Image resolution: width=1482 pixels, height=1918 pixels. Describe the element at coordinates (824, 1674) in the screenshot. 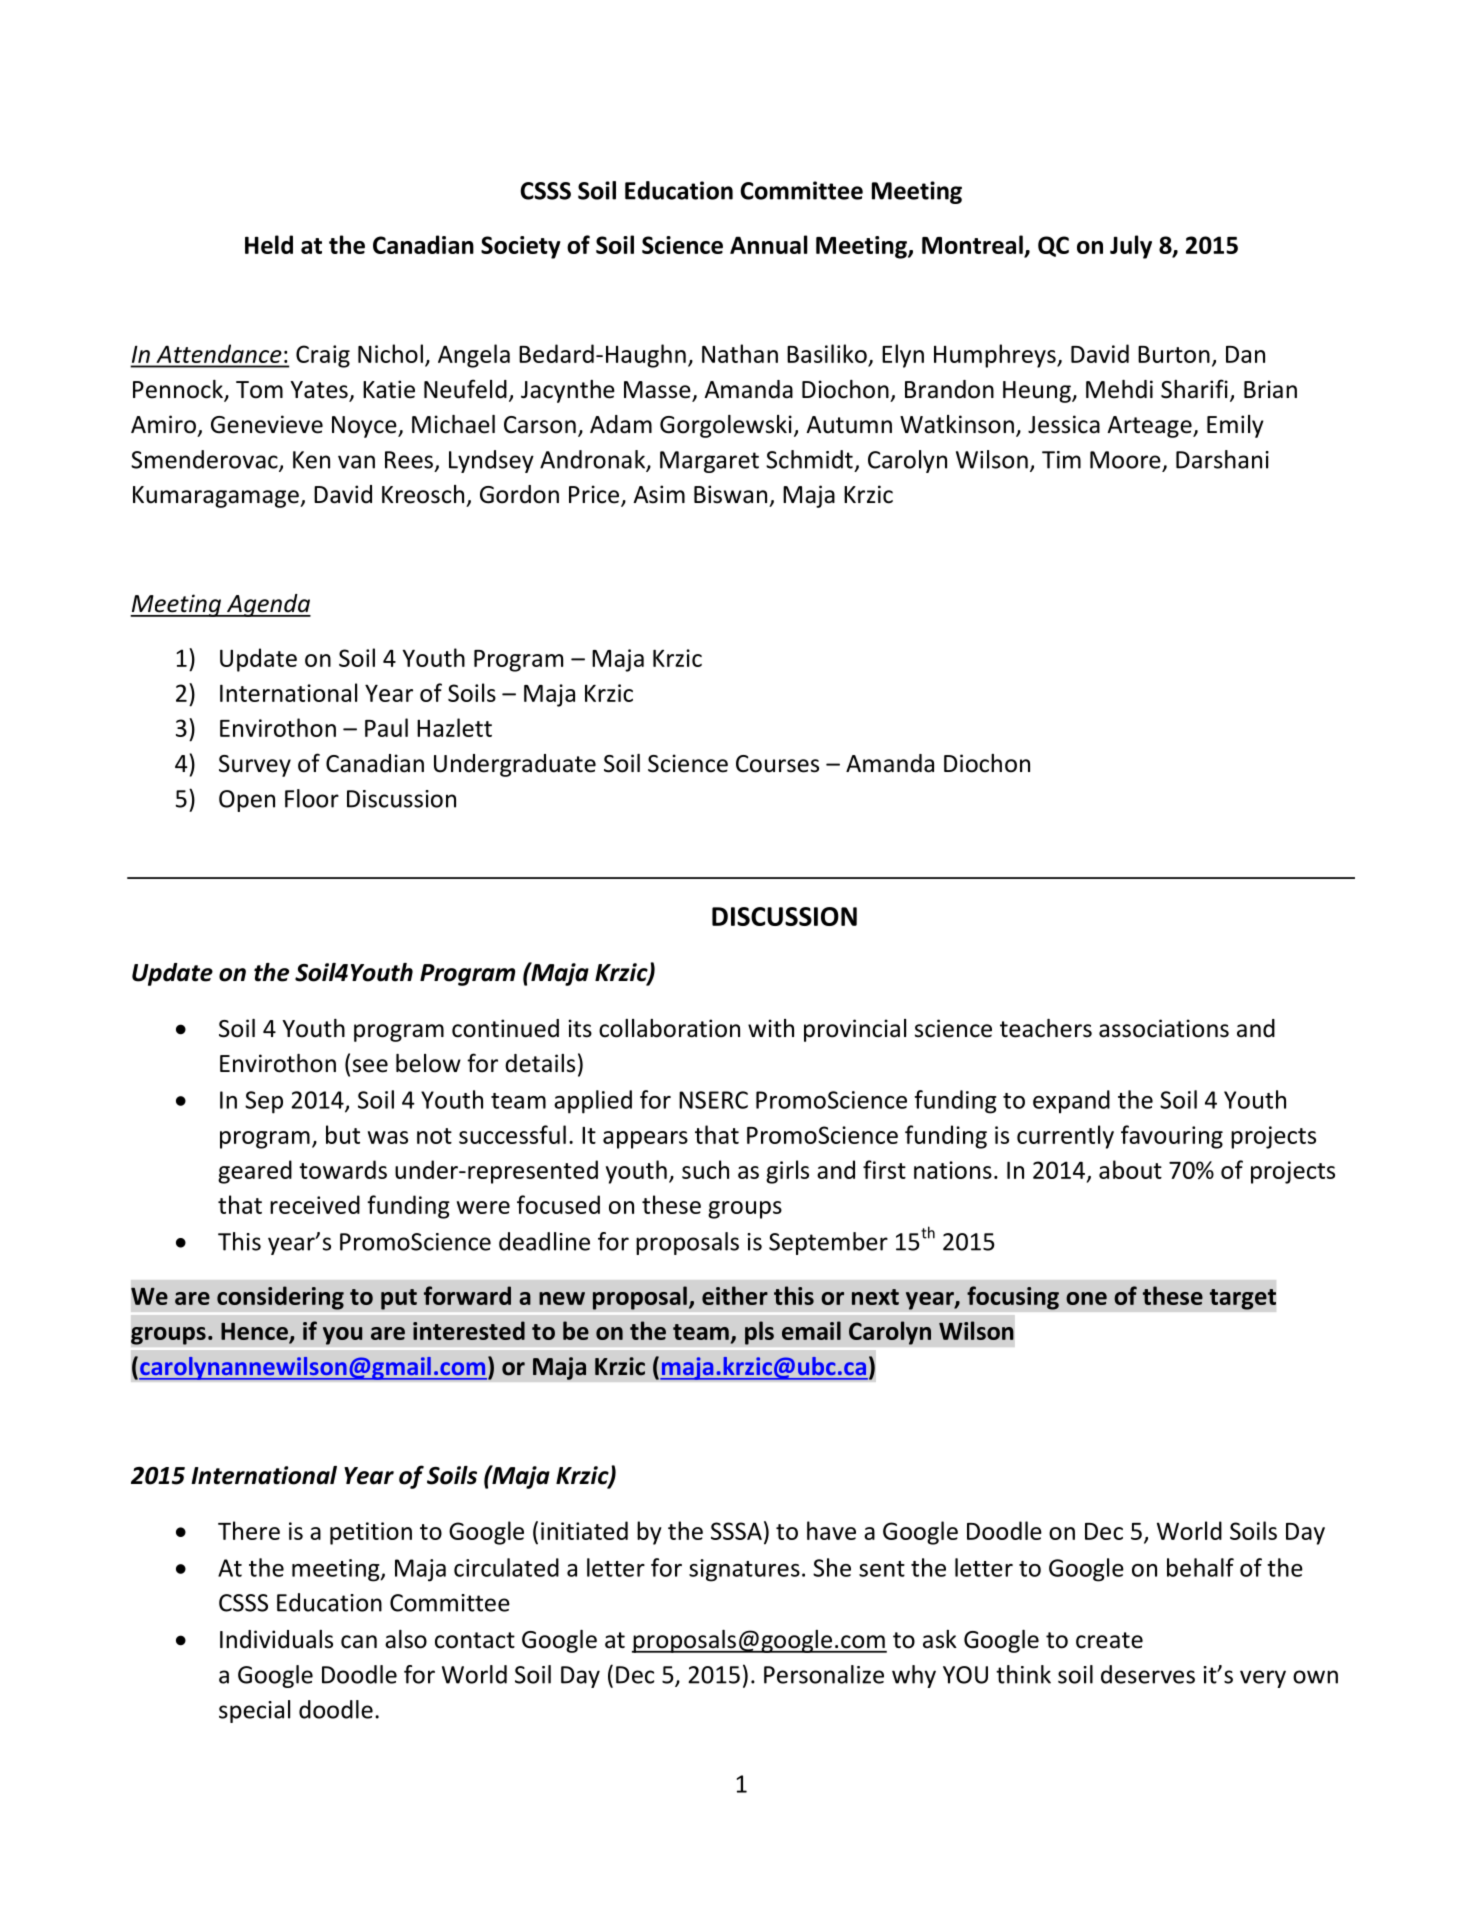

I see `Personalize` at that location.
